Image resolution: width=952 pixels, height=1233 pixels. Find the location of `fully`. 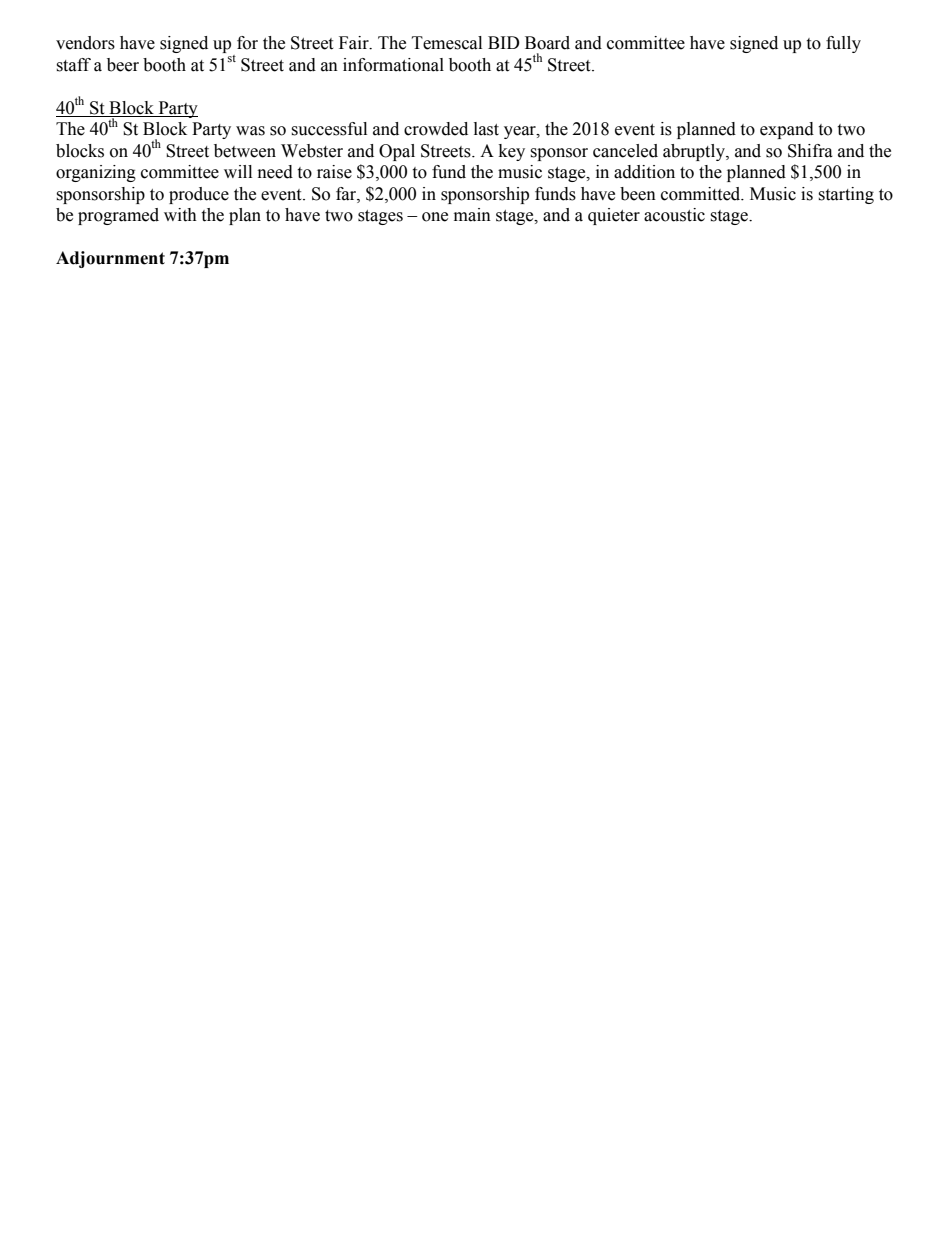

fully is located at coordinates (843, 44).
